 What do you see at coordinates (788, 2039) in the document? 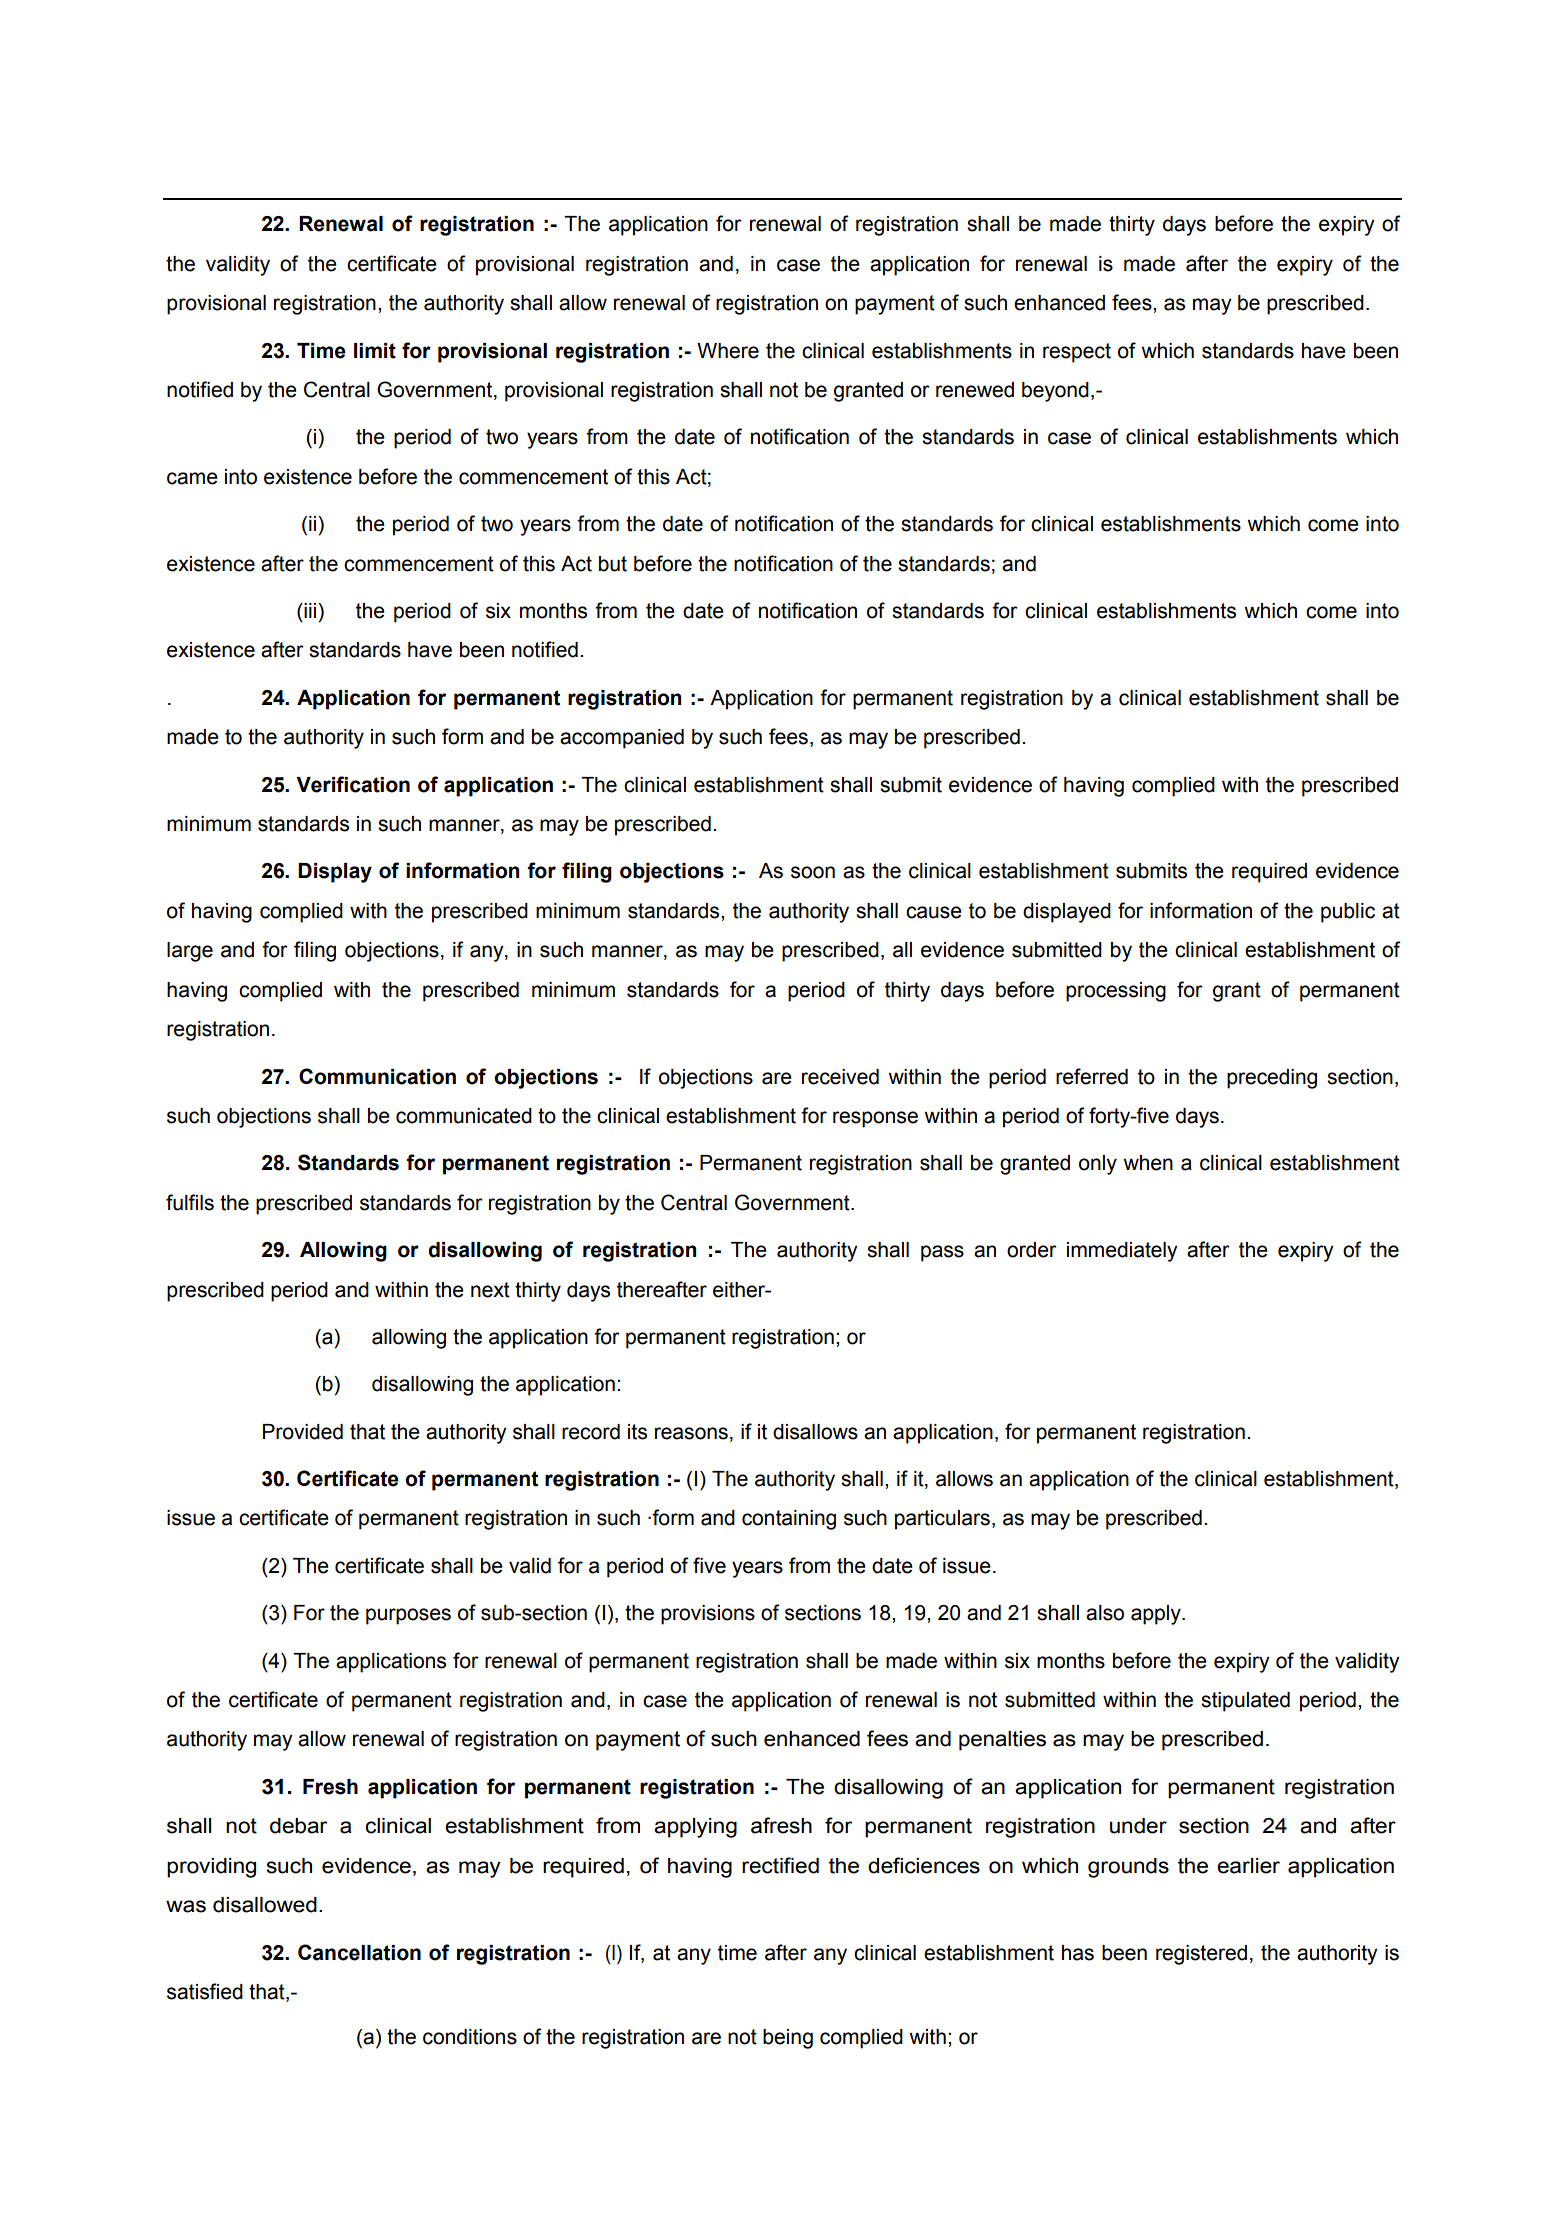
I see `being` at bounding box center [788, 2039].
